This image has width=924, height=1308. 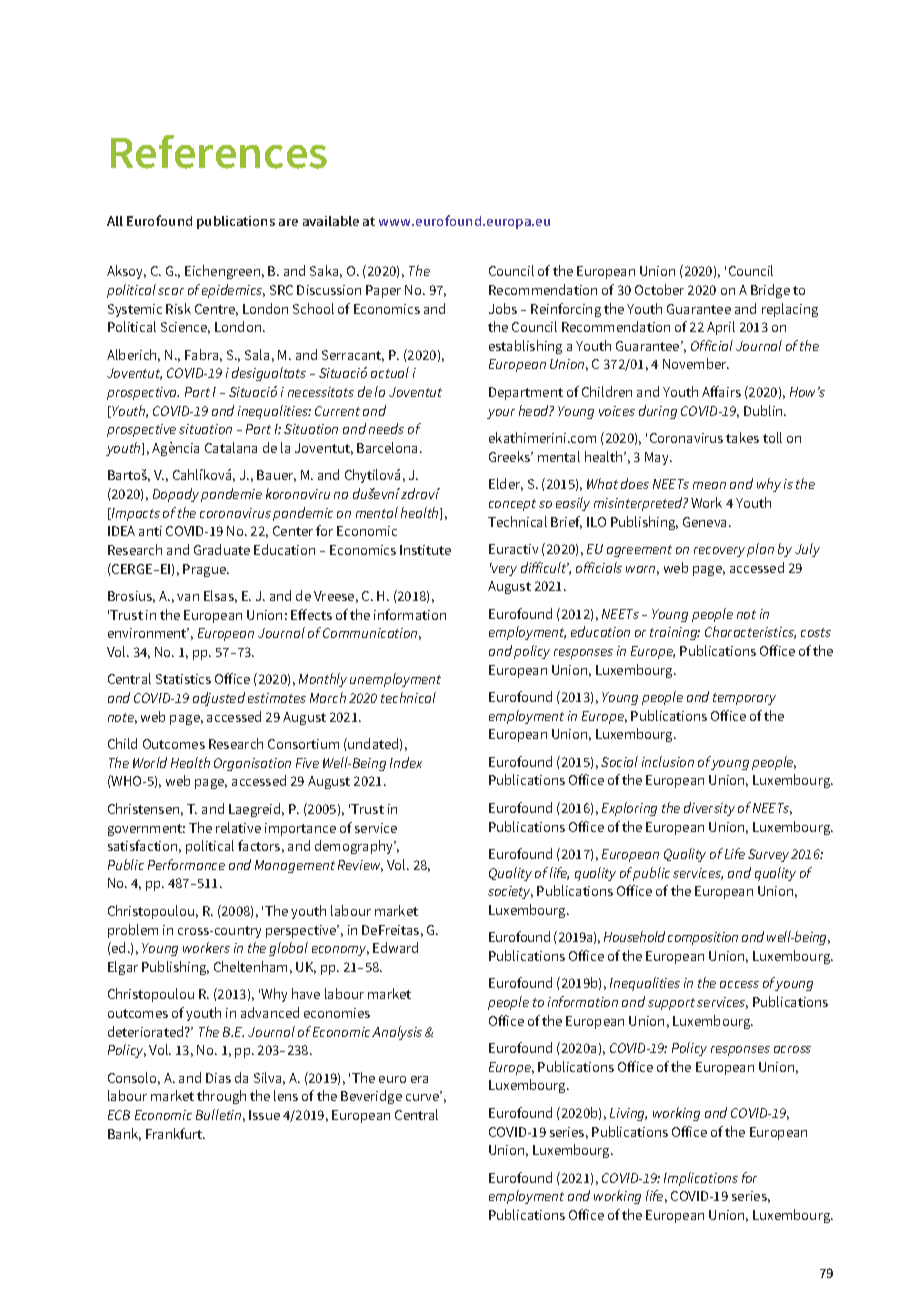 I want to click on Statistics, so click(x=183, y=679).
